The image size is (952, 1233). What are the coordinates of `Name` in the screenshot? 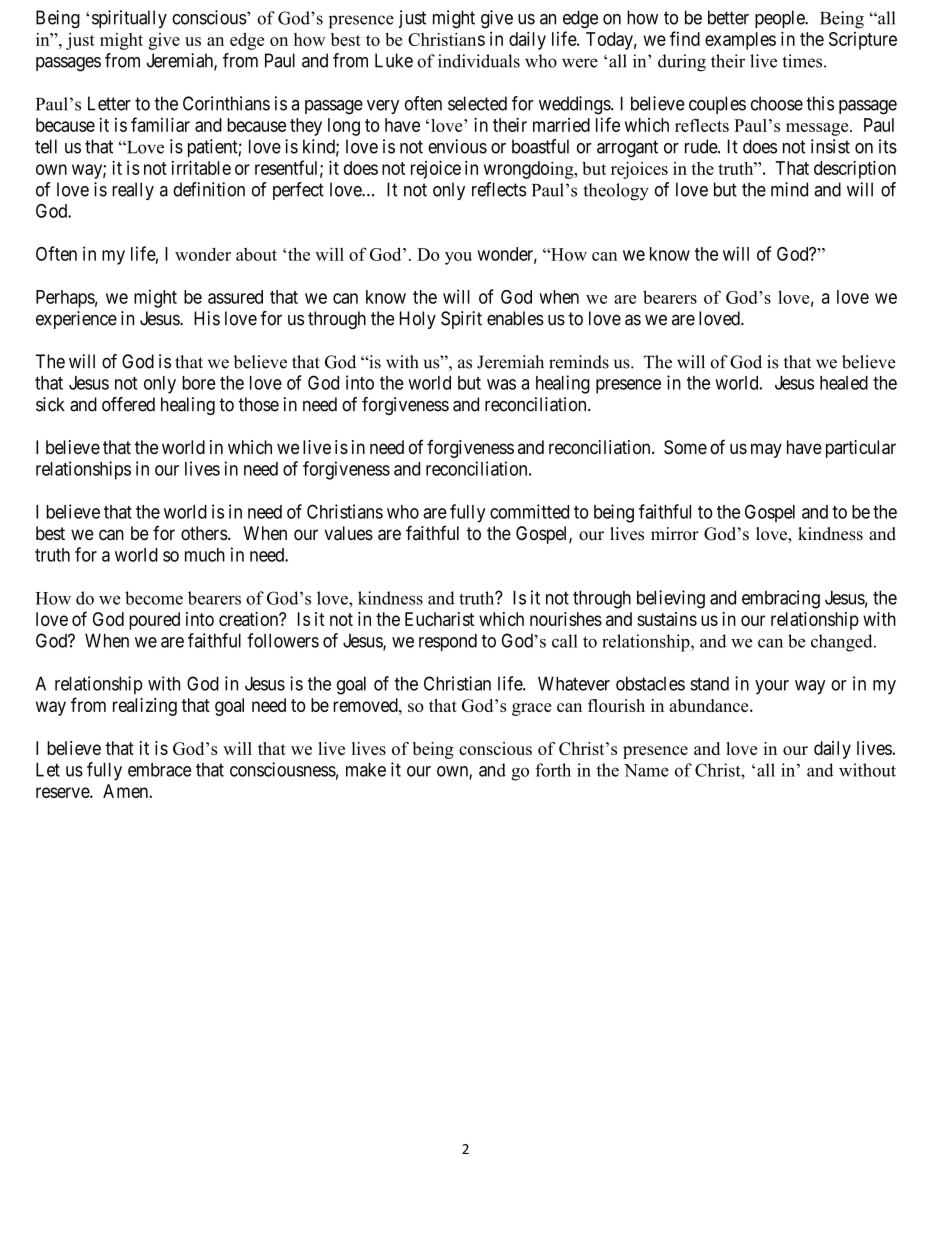 It's located at (646, 770).
